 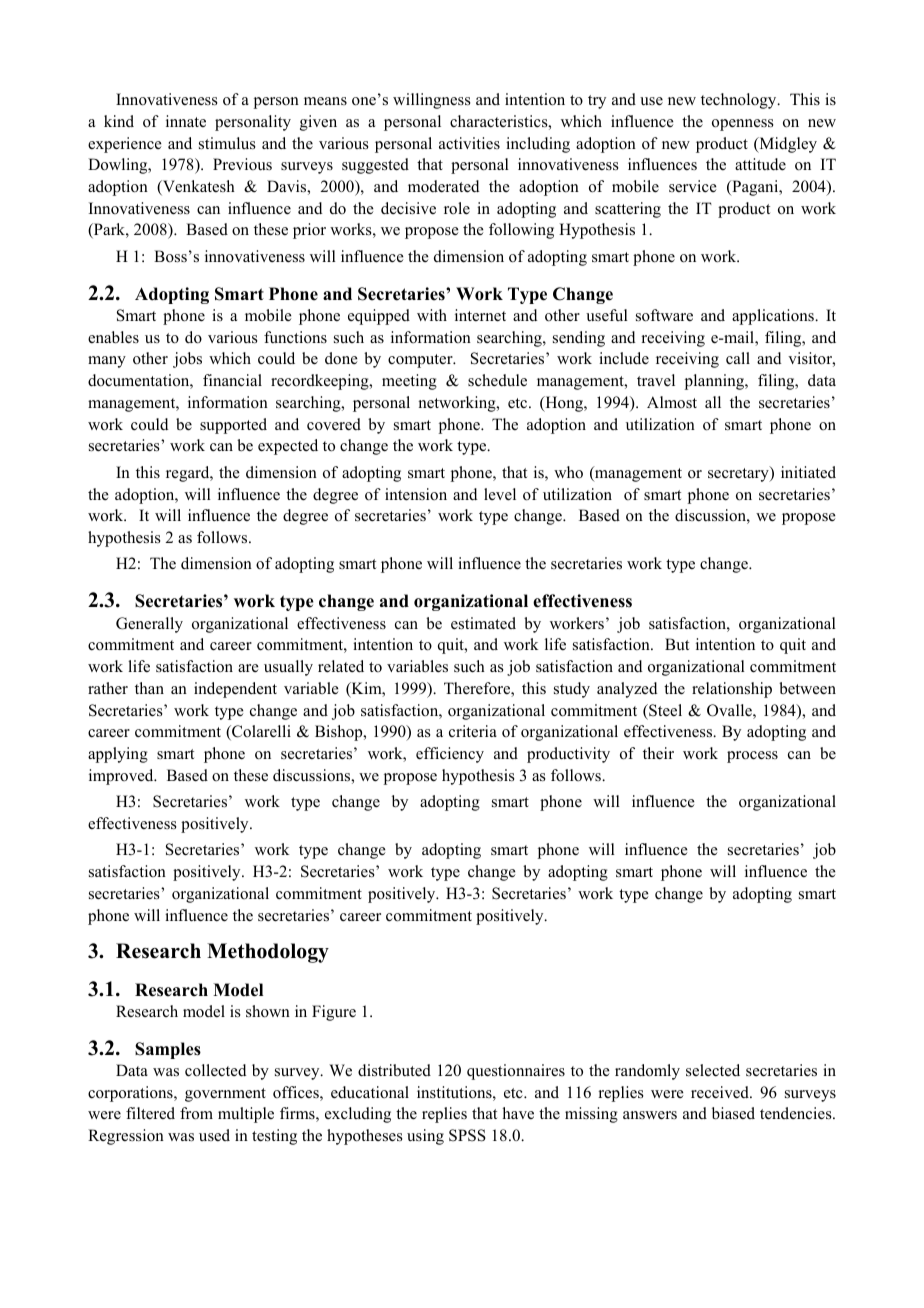 I want to click on improved, so click(x=122, y=777).
